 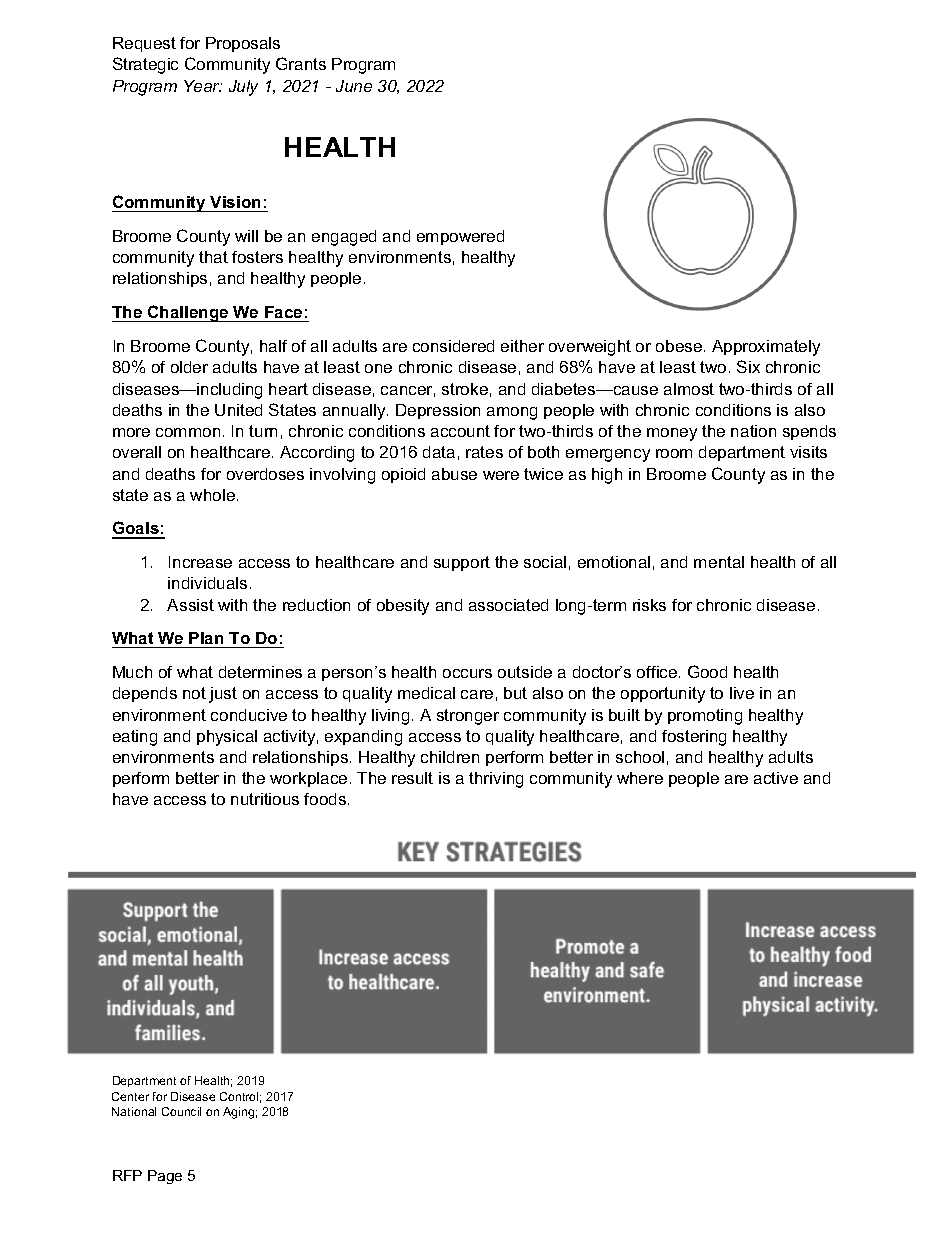 What do you see at coordinates (190, 605) in the page?
I see `Assist` at bounding box center [190, 605].
